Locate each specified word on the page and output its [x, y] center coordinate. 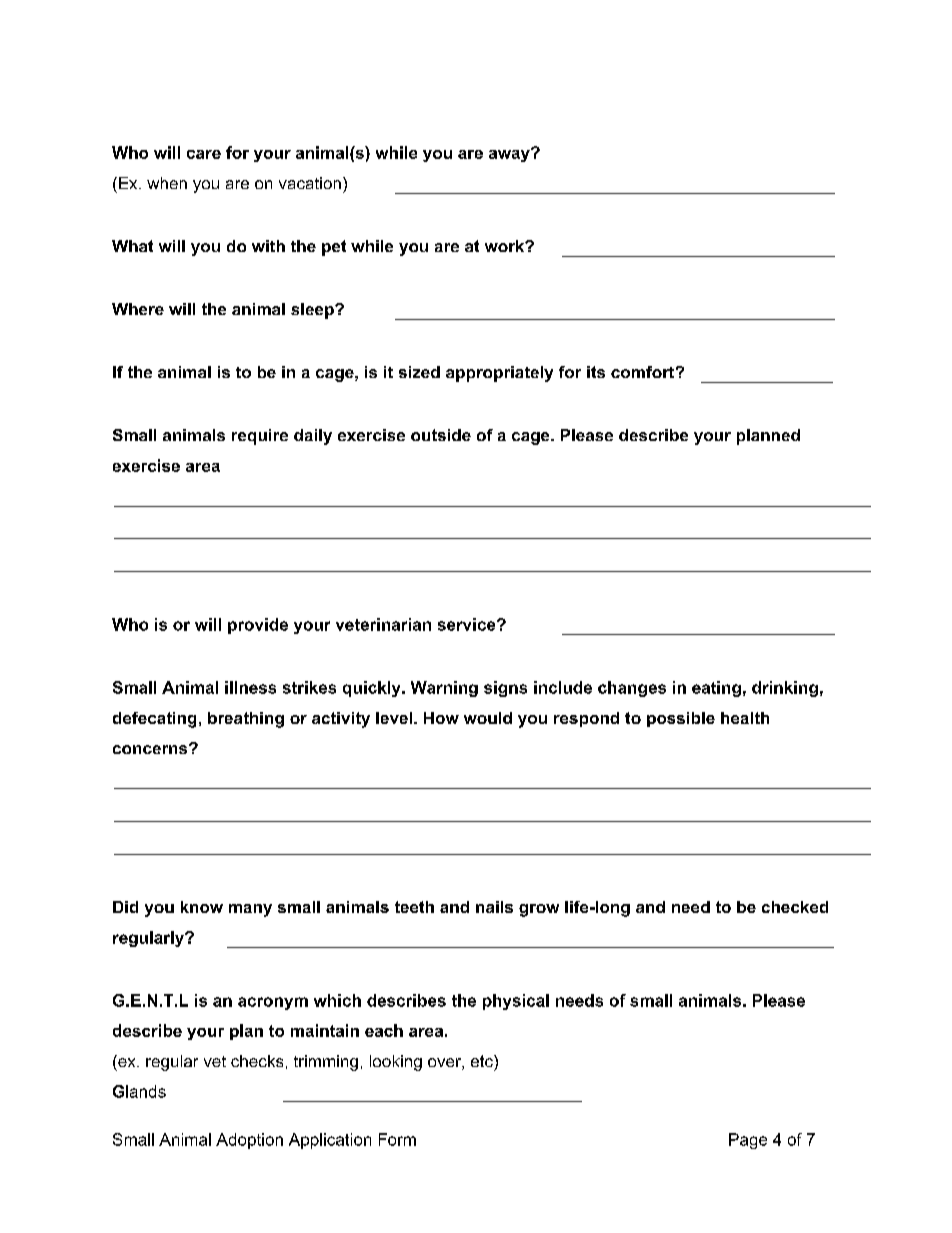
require [260, 437]
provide [258, 626]
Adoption [249, 1141]
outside [441, 435]
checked [795, 907]
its [596, 372]
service [468, 624]
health [745, 718]
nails [494, 907]
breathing [246, 720]
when [167, 183]
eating [716, 689]
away [510, 155]
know [202, 907]
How [441, 718]
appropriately [499, 374]
